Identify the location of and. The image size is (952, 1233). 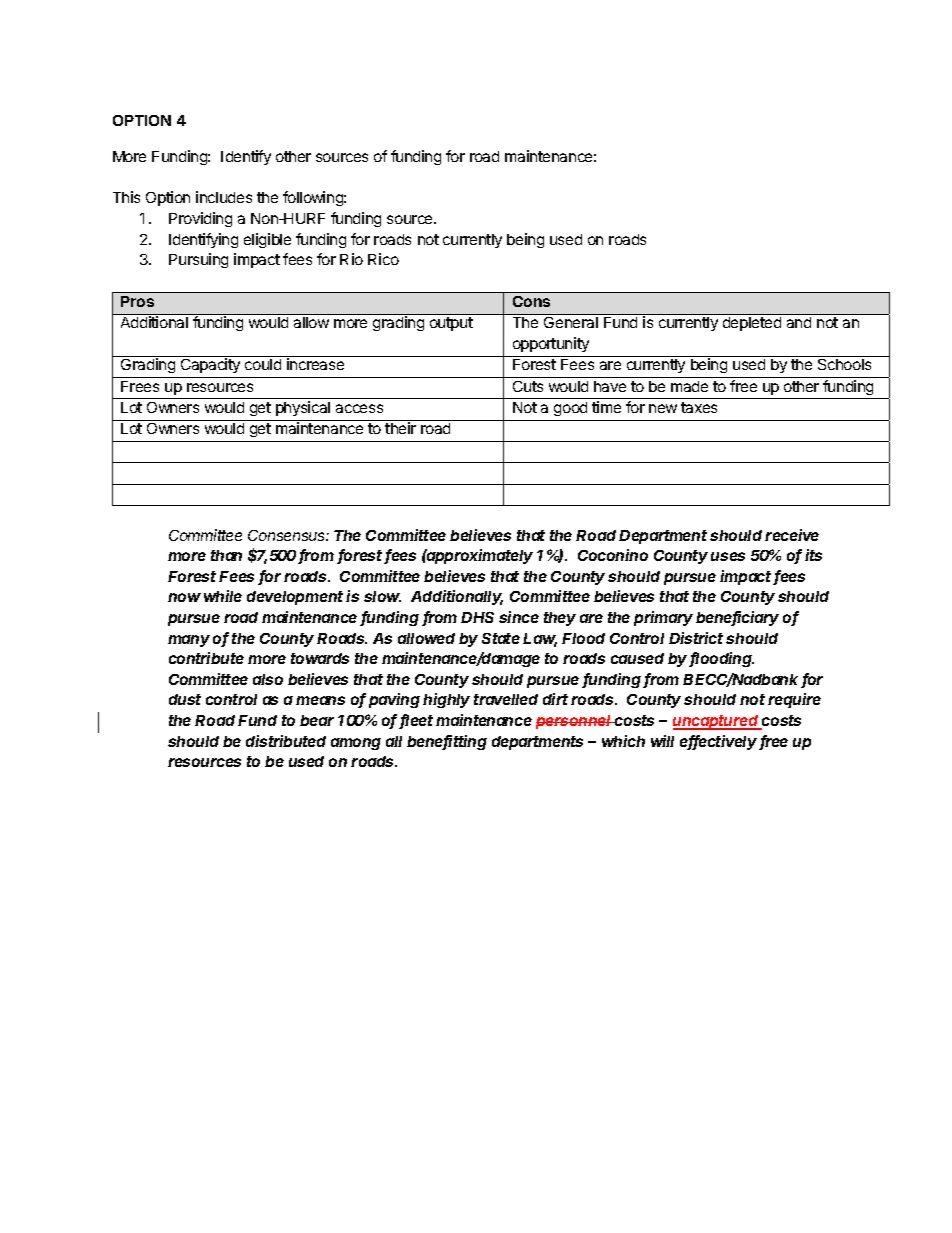
(799, 322).
